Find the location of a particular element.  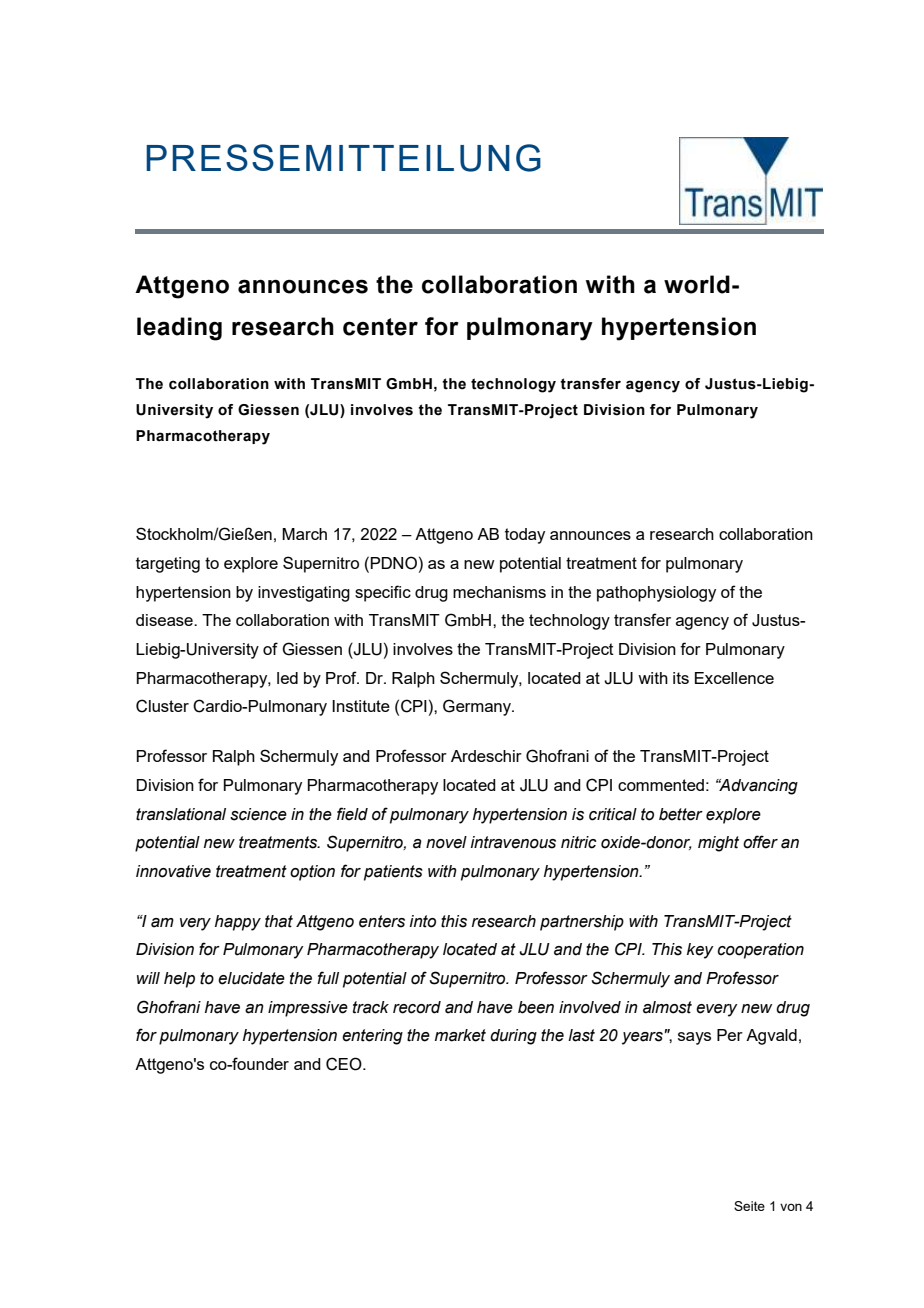

CEO is located at coordinates (345, 1064).
